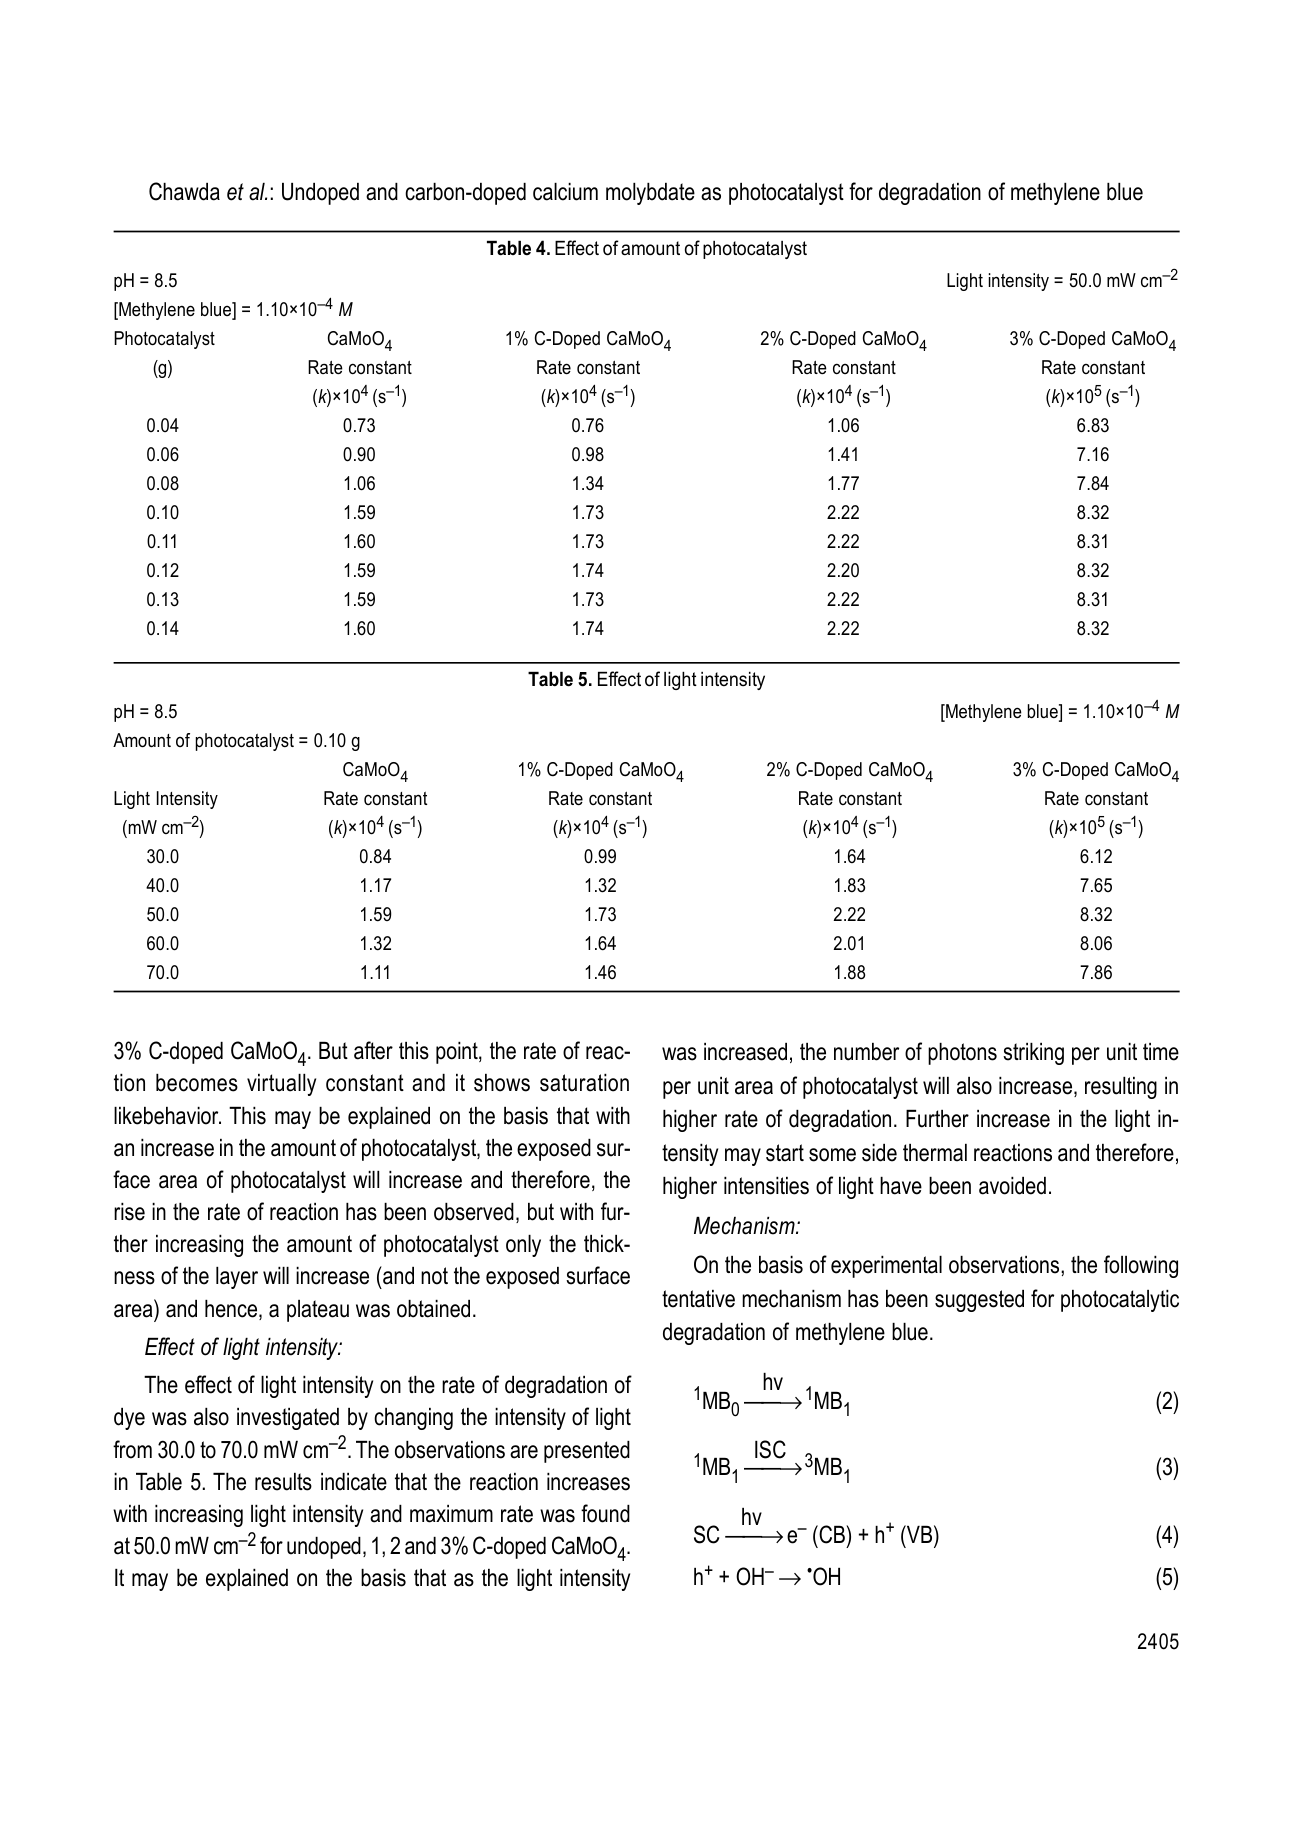 The height and width of the image is (1830, 1293). What do you see at coordinates (373, 1050) in the image?
I see `after` at bounding box center [373, 1050].
